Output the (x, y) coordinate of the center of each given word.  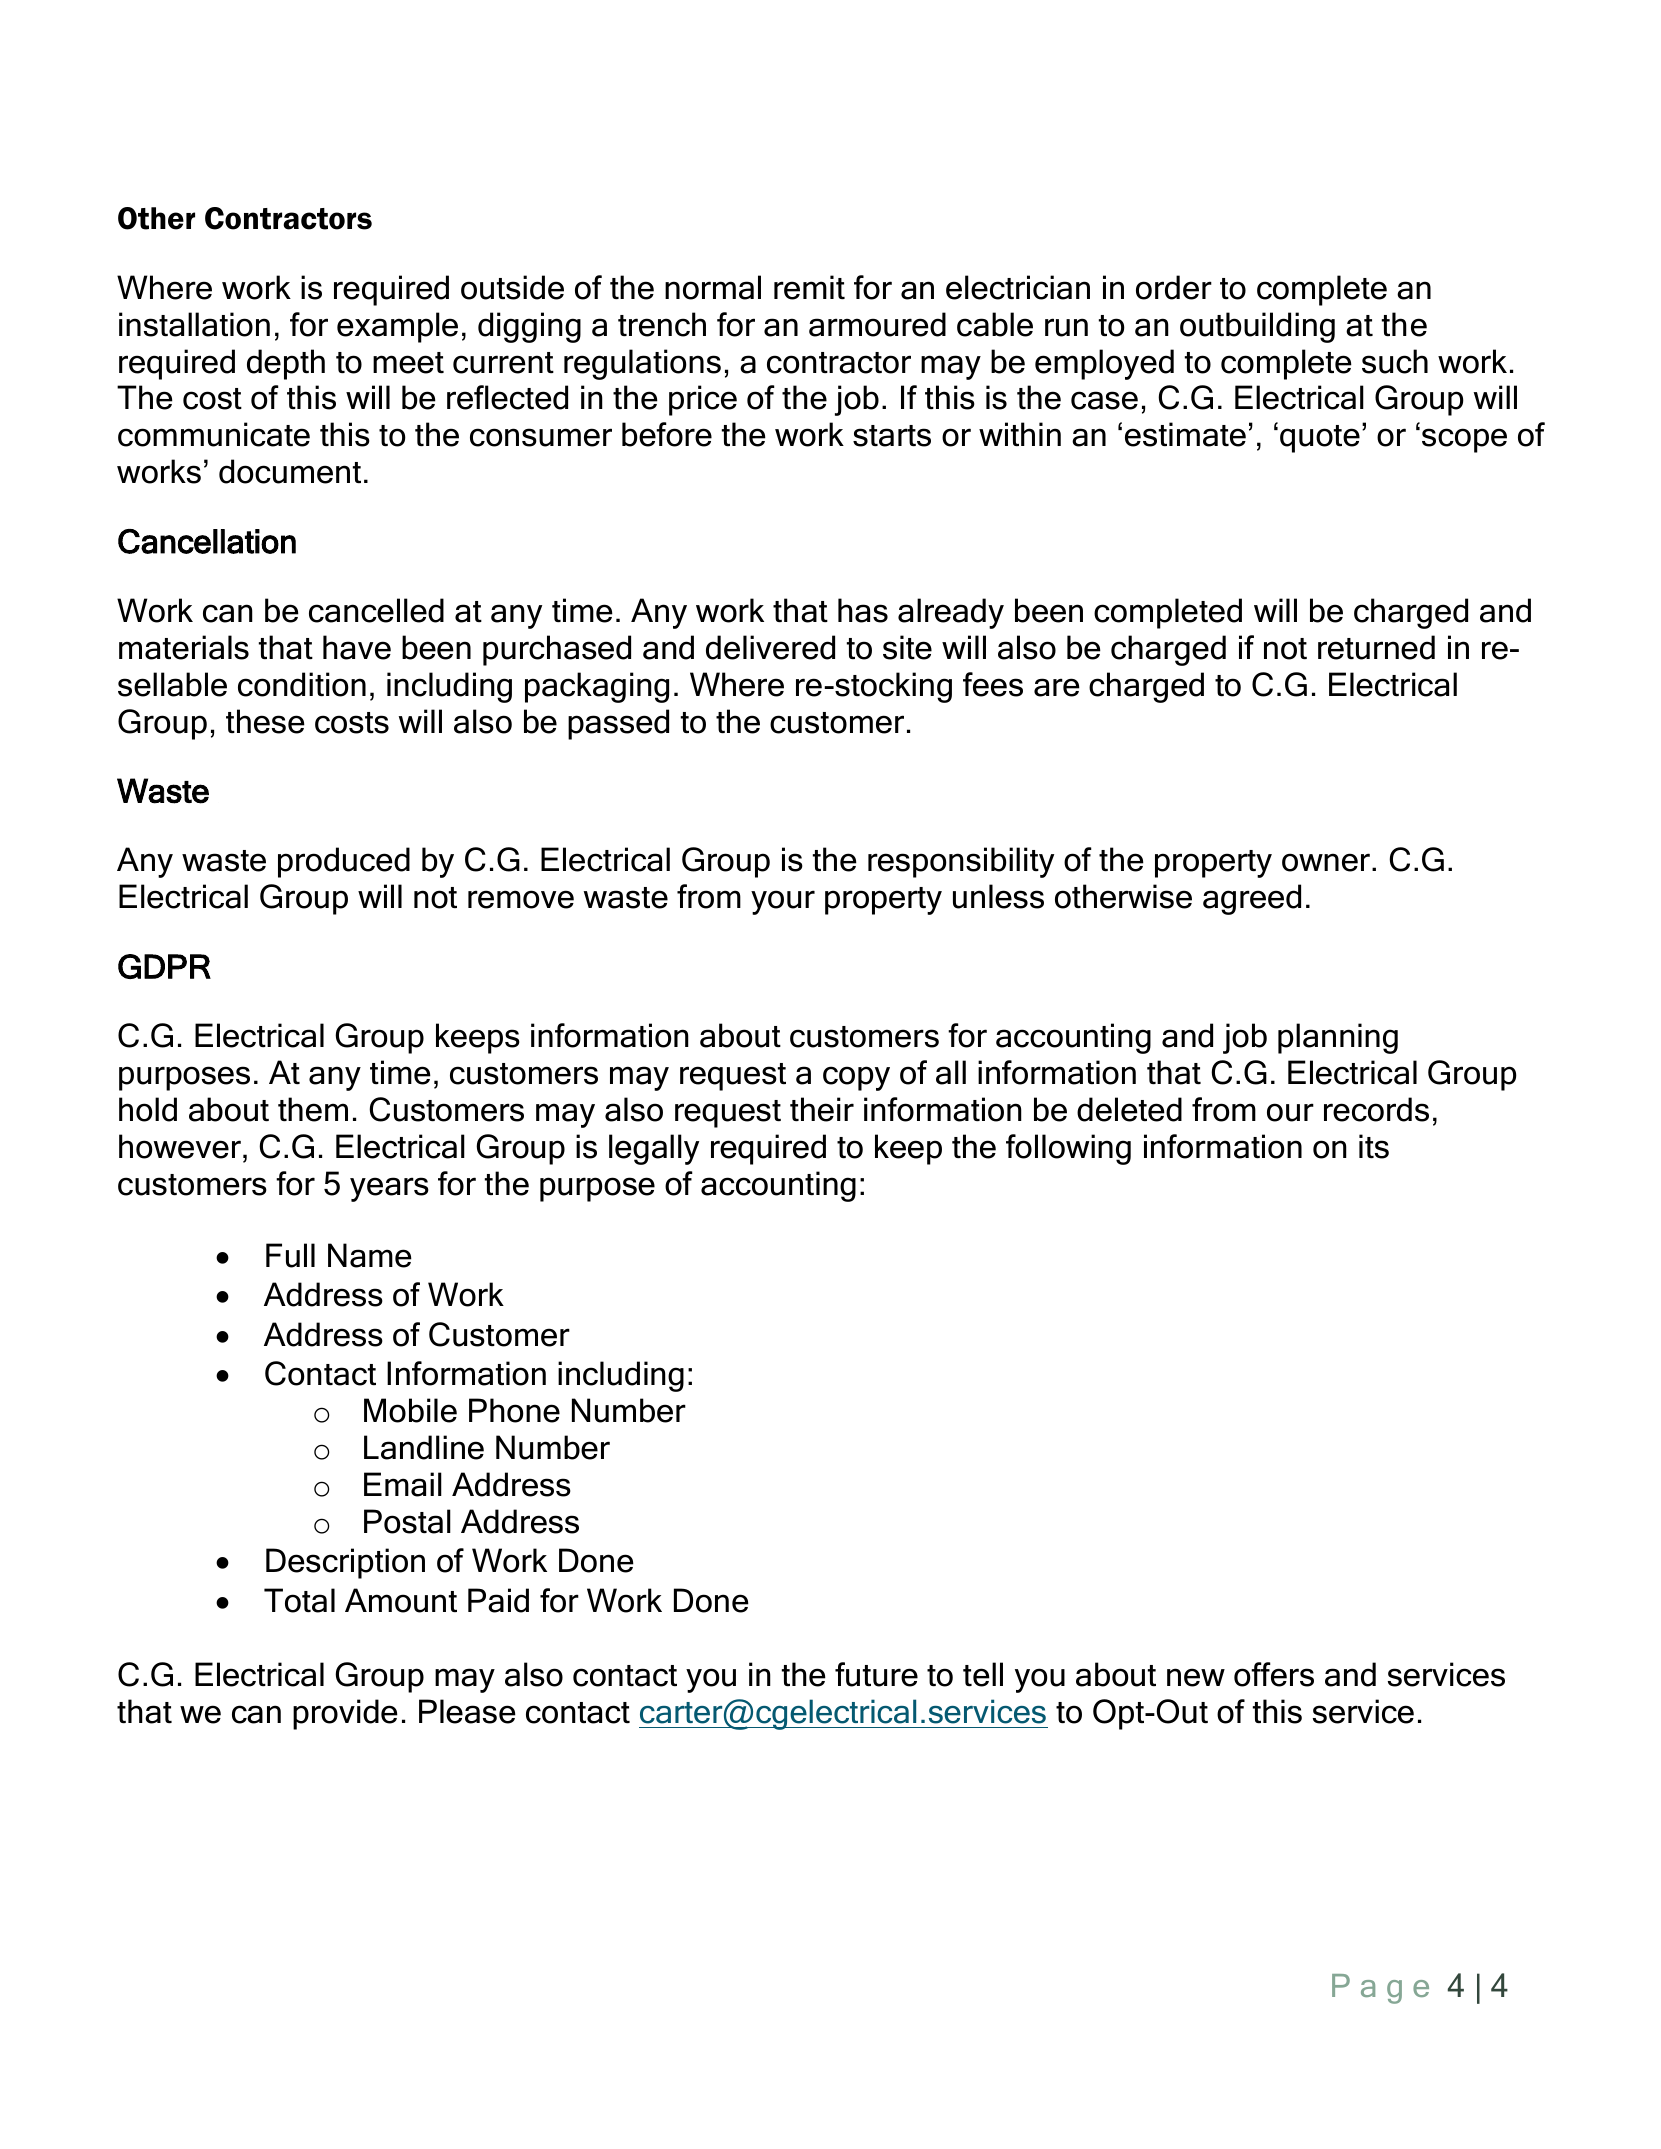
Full (290, 1255)
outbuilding (1257, 327)
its (1374, 1146)
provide (345, 1714)
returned (1376, 647)
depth (286, 364)
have (357, 647)
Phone (514, 1410)
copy (856, 1078)
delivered (770, 647)
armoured (877, 324)
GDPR (164, 966)
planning (1338, 1038)
